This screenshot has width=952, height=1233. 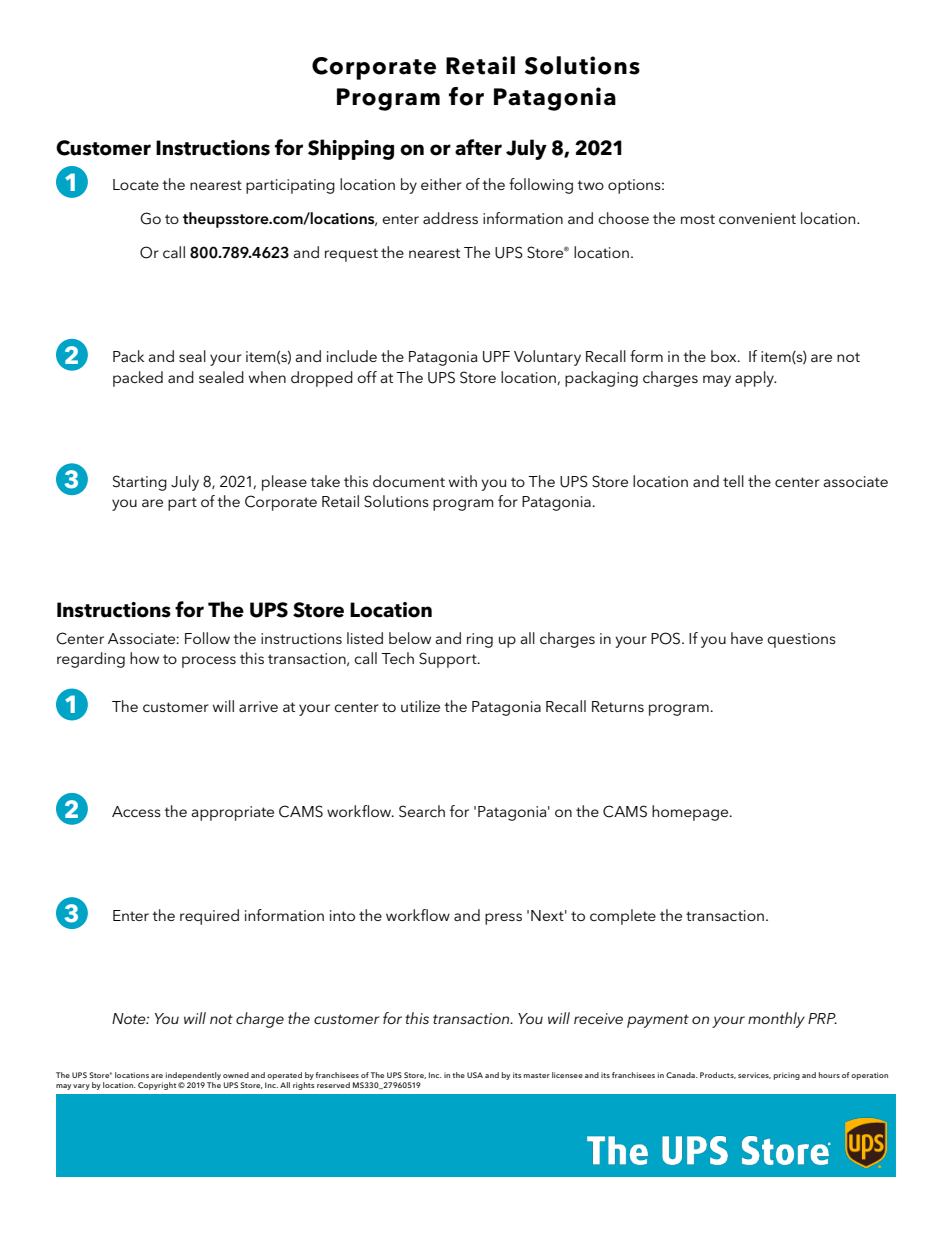 I want to click on have, so click(x=747, y=638).
